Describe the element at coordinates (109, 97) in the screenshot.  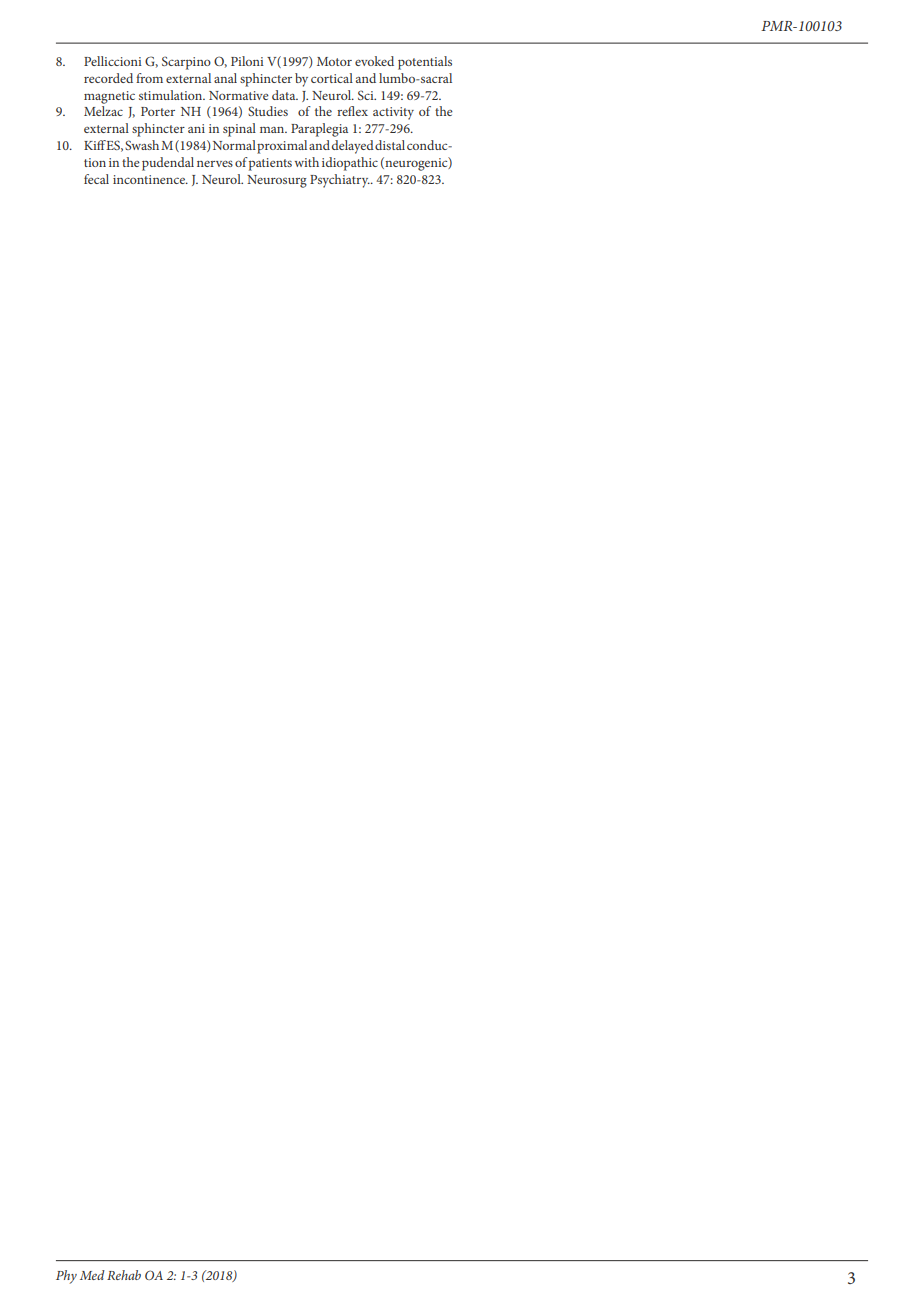
I see `magnetic` at that location.
